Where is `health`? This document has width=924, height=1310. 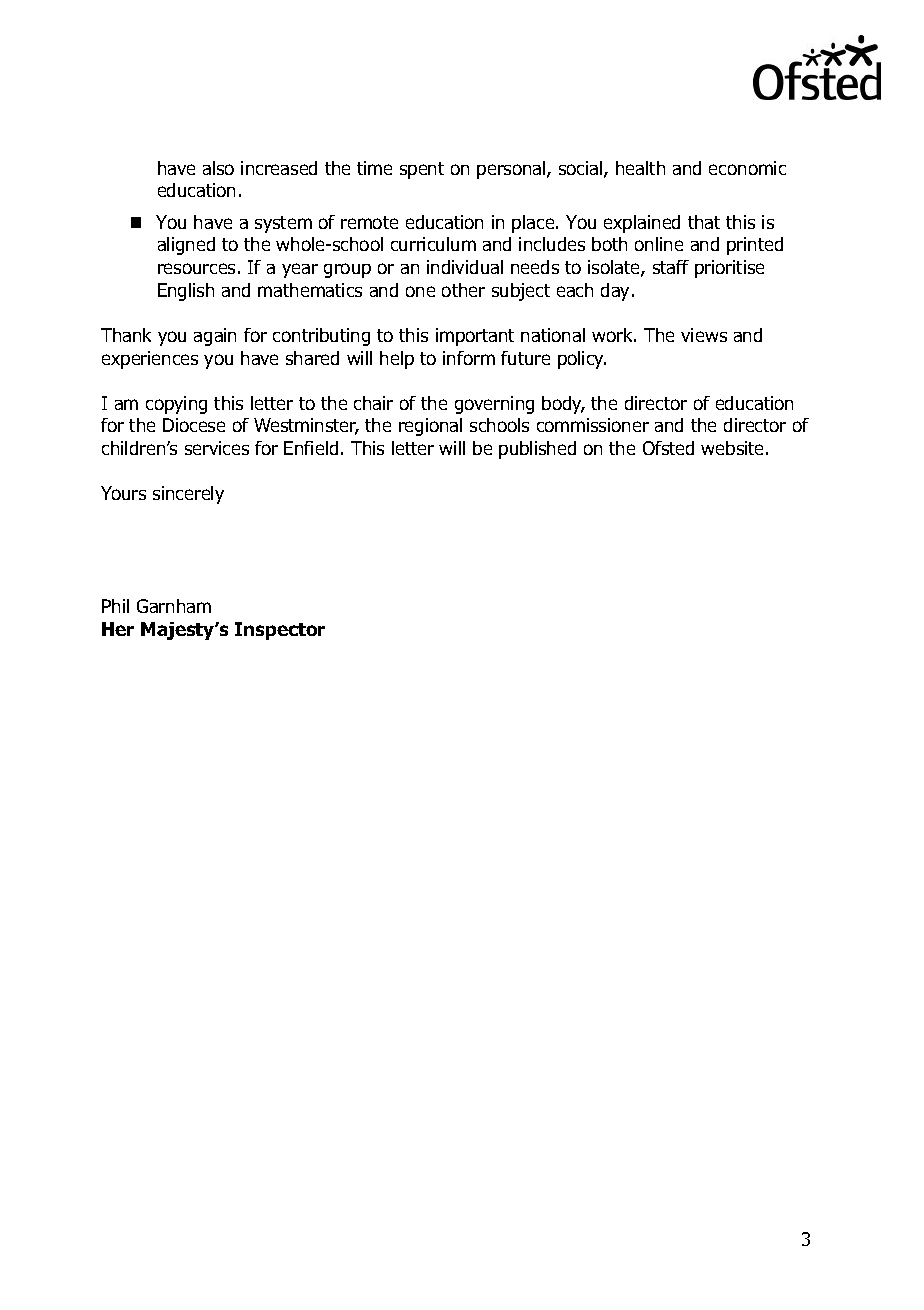 health is located at coordinates (640, 168).
